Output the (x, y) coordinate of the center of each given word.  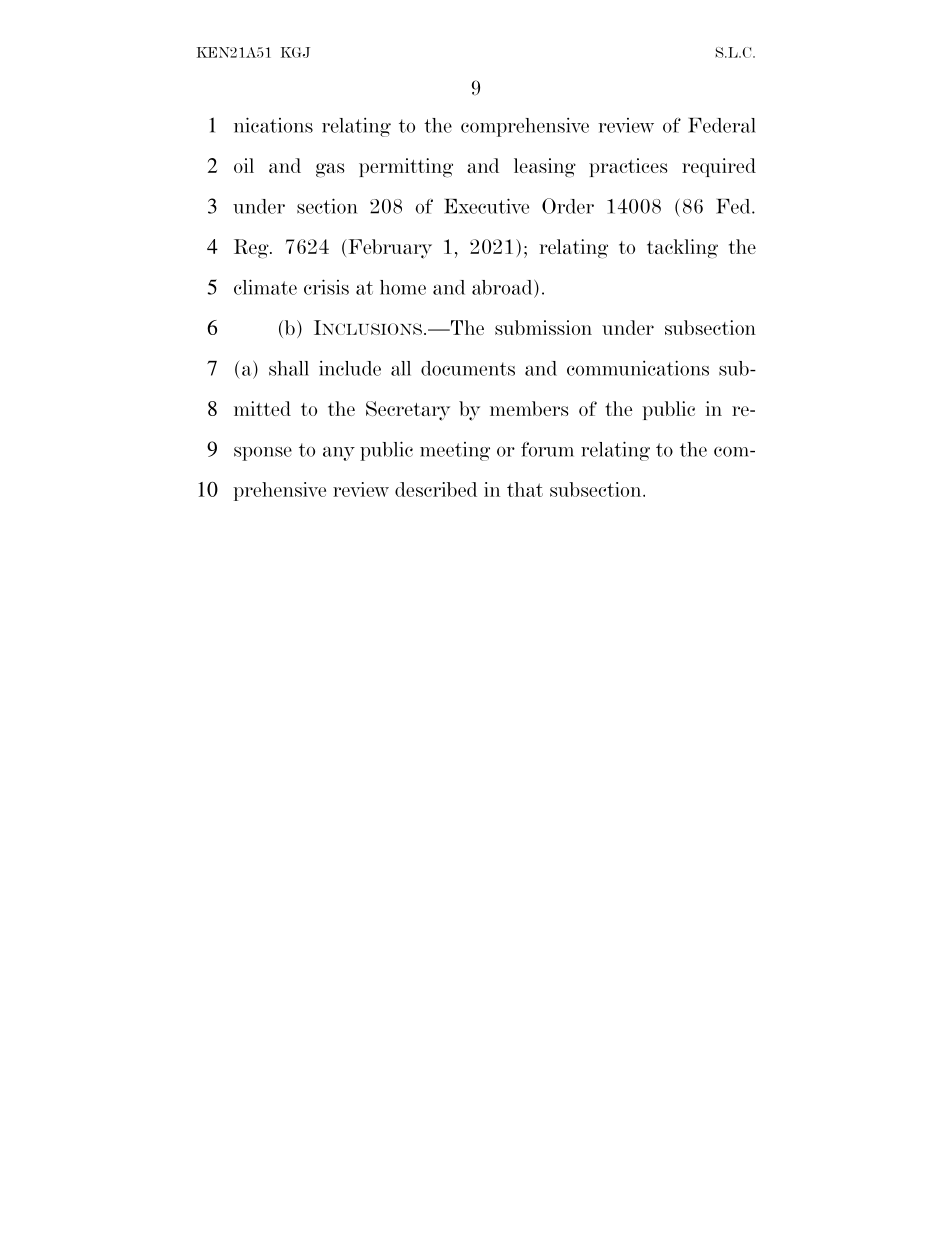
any (339, 454)
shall (289, 368)
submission (543, 327)
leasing (545, 168)
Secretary (408, 411)
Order (568, 206)
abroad (503, 287)
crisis (326, 287)
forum (547, 449)
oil (244, 165)
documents (468, 368)
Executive (486, 206)
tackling (682, 249)
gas (330, 170)
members (529, 408)
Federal (722, 125)
